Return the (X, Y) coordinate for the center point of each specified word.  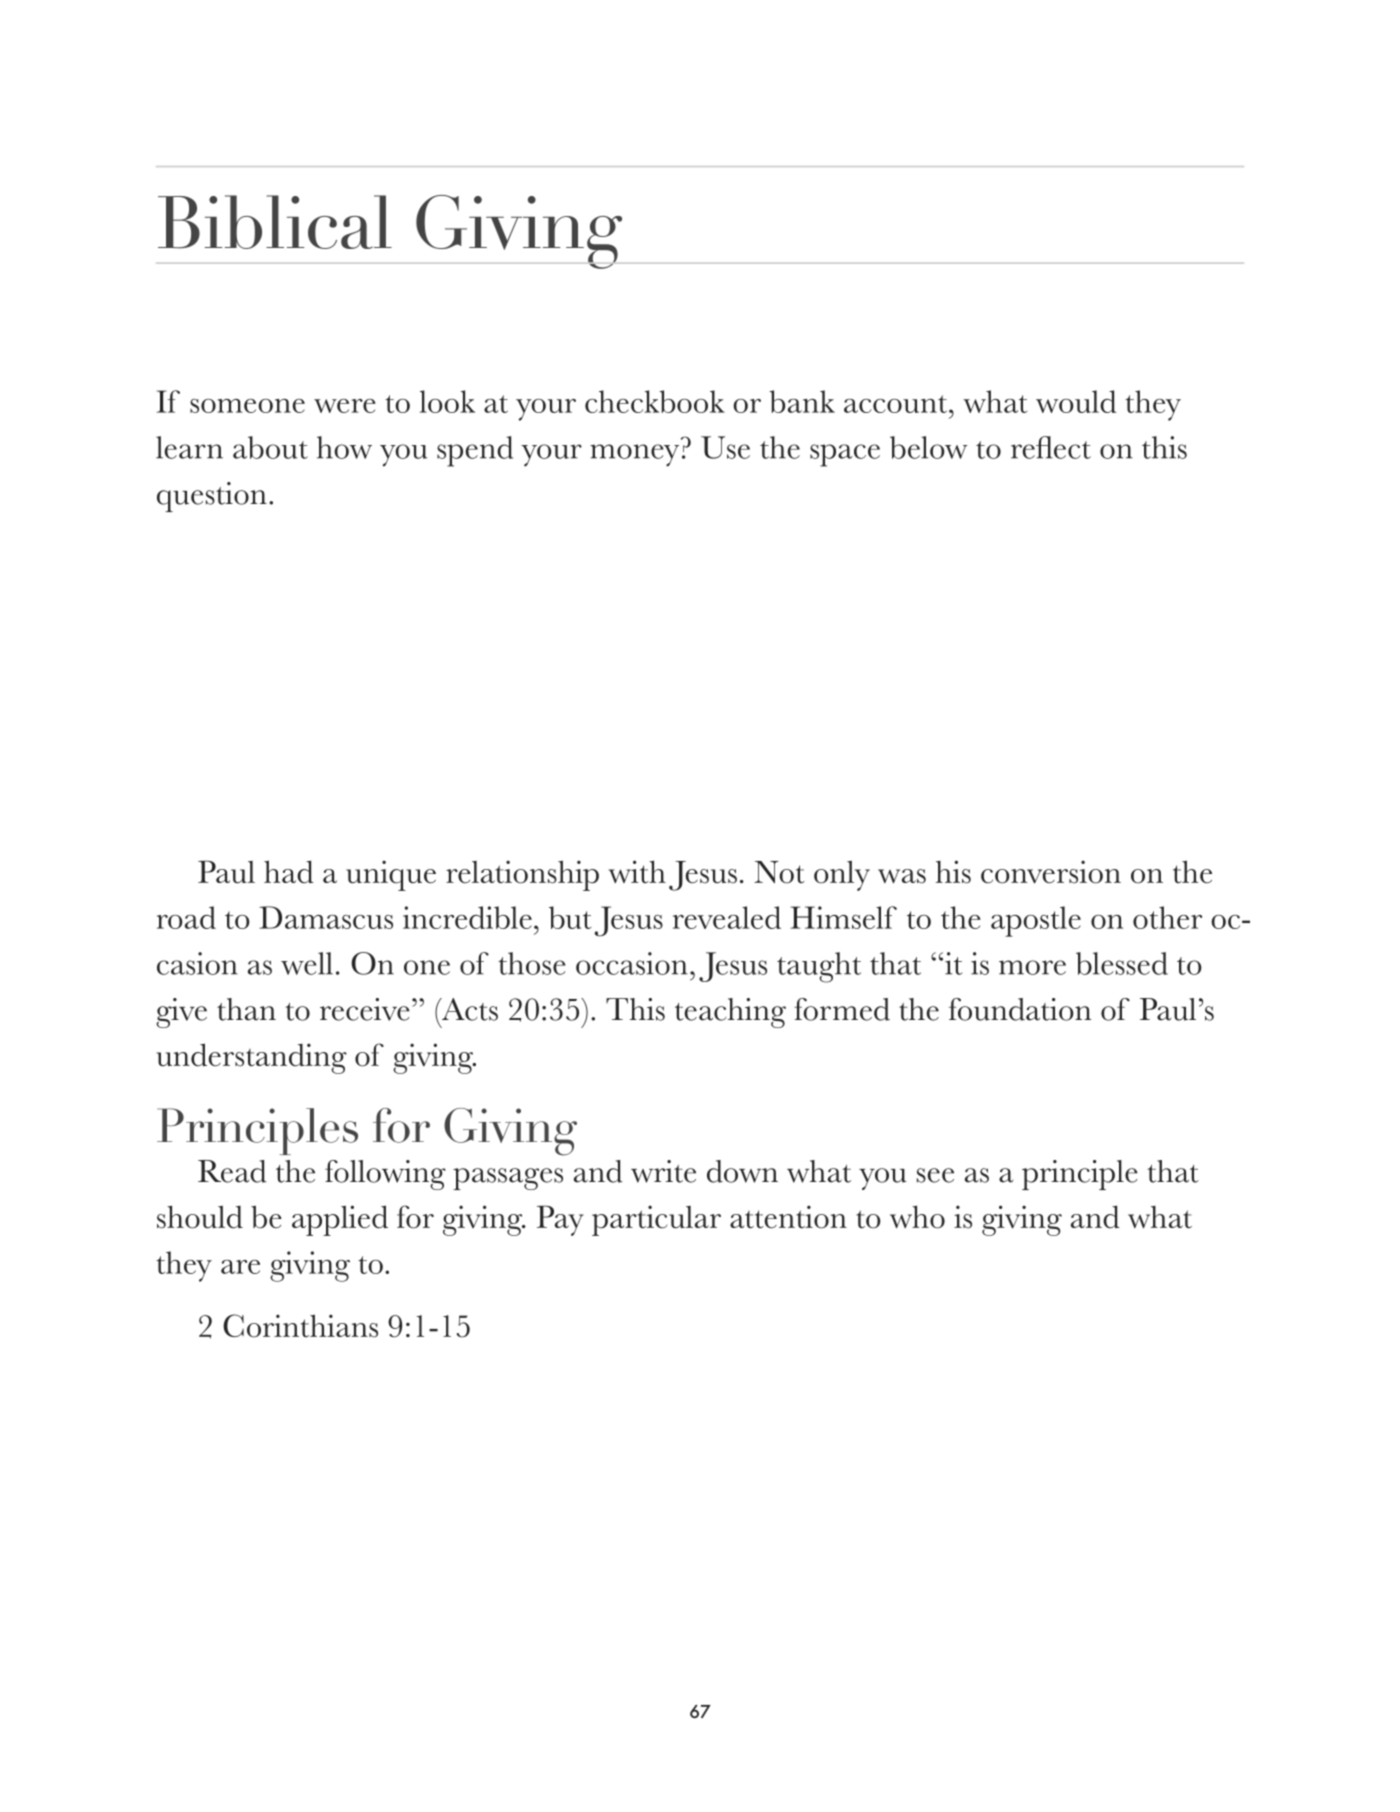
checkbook (655, 401)
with (637, 872)
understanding (251, 1058)
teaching (730, 1013)
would (1076, 401)
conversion (1051, 872)
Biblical (275, 222)
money (634, 455)
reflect (1051, 447)
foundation (1020, 1009)
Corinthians (300, 1326)
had (289, 872)
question (212, 497)
